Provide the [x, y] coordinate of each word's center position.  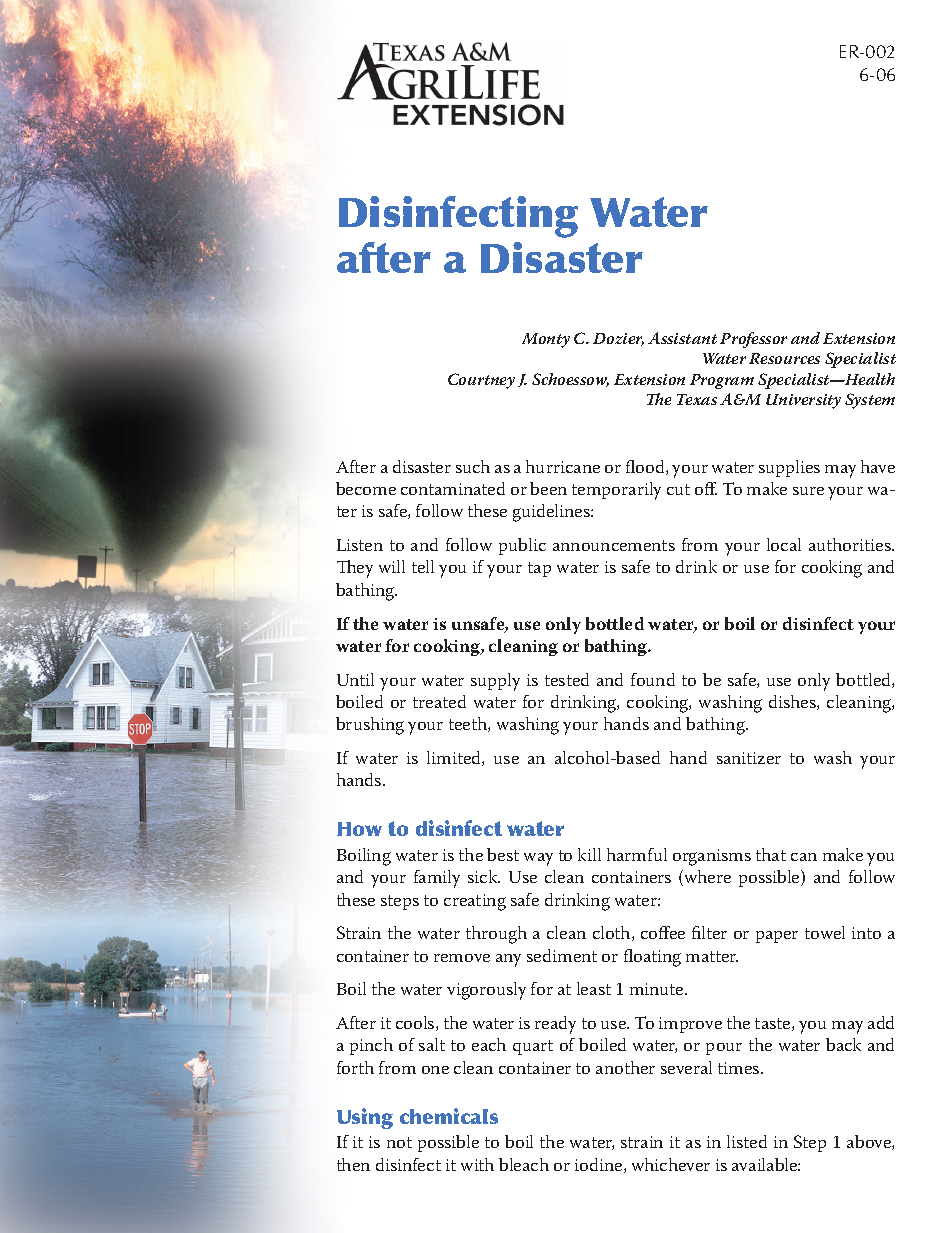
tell [423, 566]
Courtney [481, 381]
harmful [637, 854]
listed [747, 1141]
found [653, 679]
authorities [851, 544]
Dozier [618, 339]
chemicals [449, 1116]
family [437, 879]
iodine [600, 1165]
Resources [784, 358]
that [771, 854]
